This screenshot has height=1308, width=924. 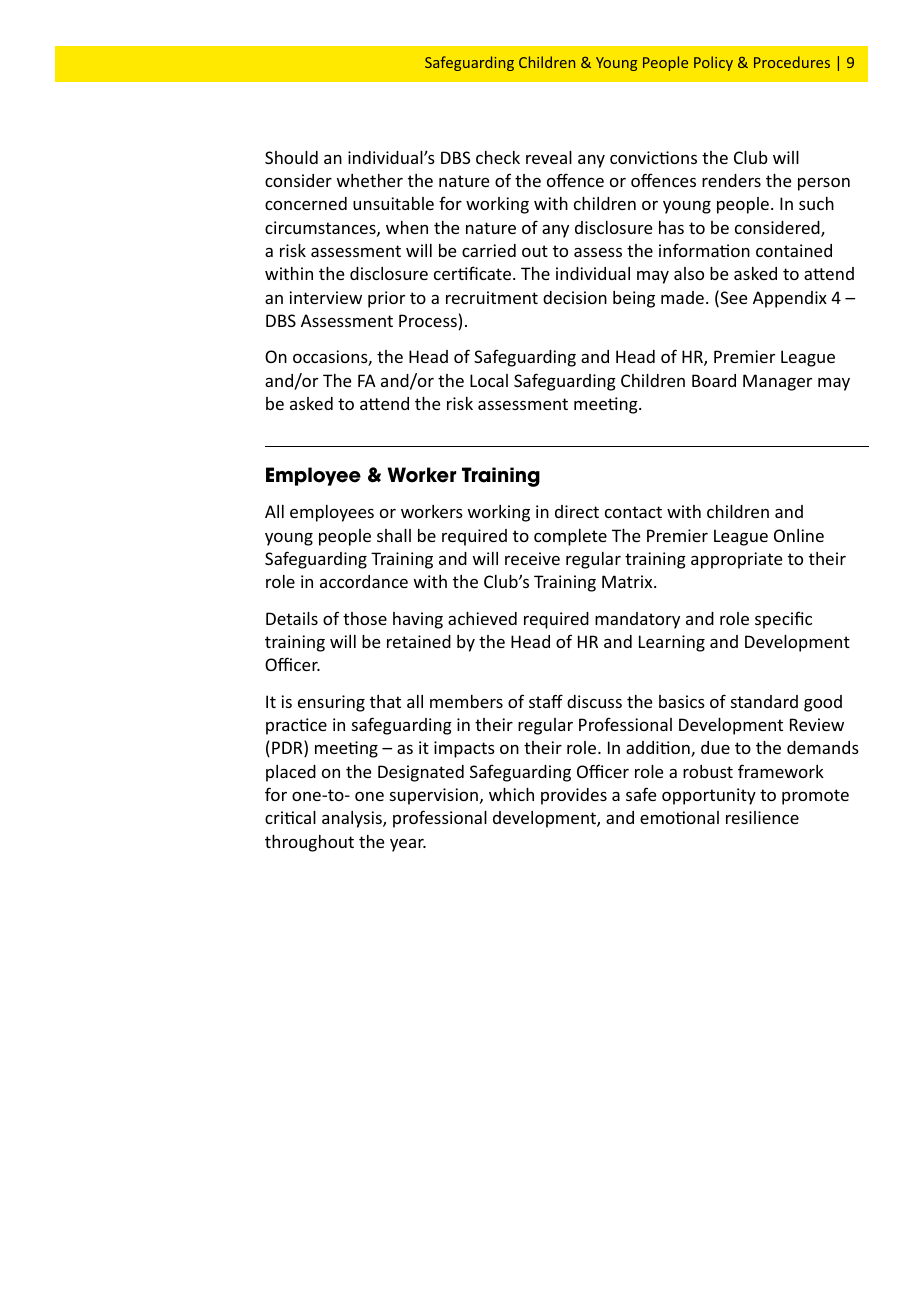 What do you see at coordinates (577, 511) in the screenshot?
I see `direct` at bounding box center [577, 511].
